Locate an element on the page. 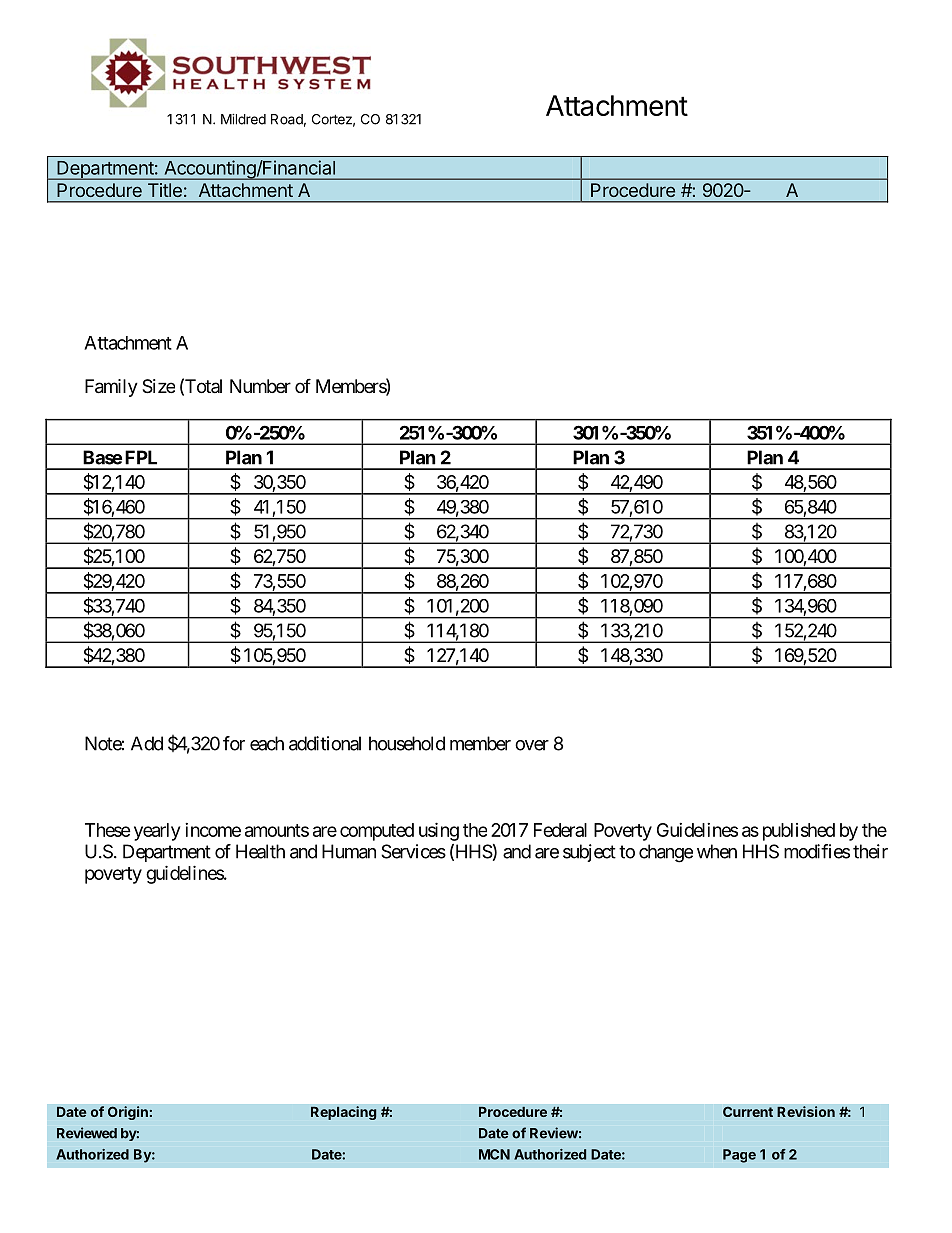  MCN is located at coordinates (494, 1154).
